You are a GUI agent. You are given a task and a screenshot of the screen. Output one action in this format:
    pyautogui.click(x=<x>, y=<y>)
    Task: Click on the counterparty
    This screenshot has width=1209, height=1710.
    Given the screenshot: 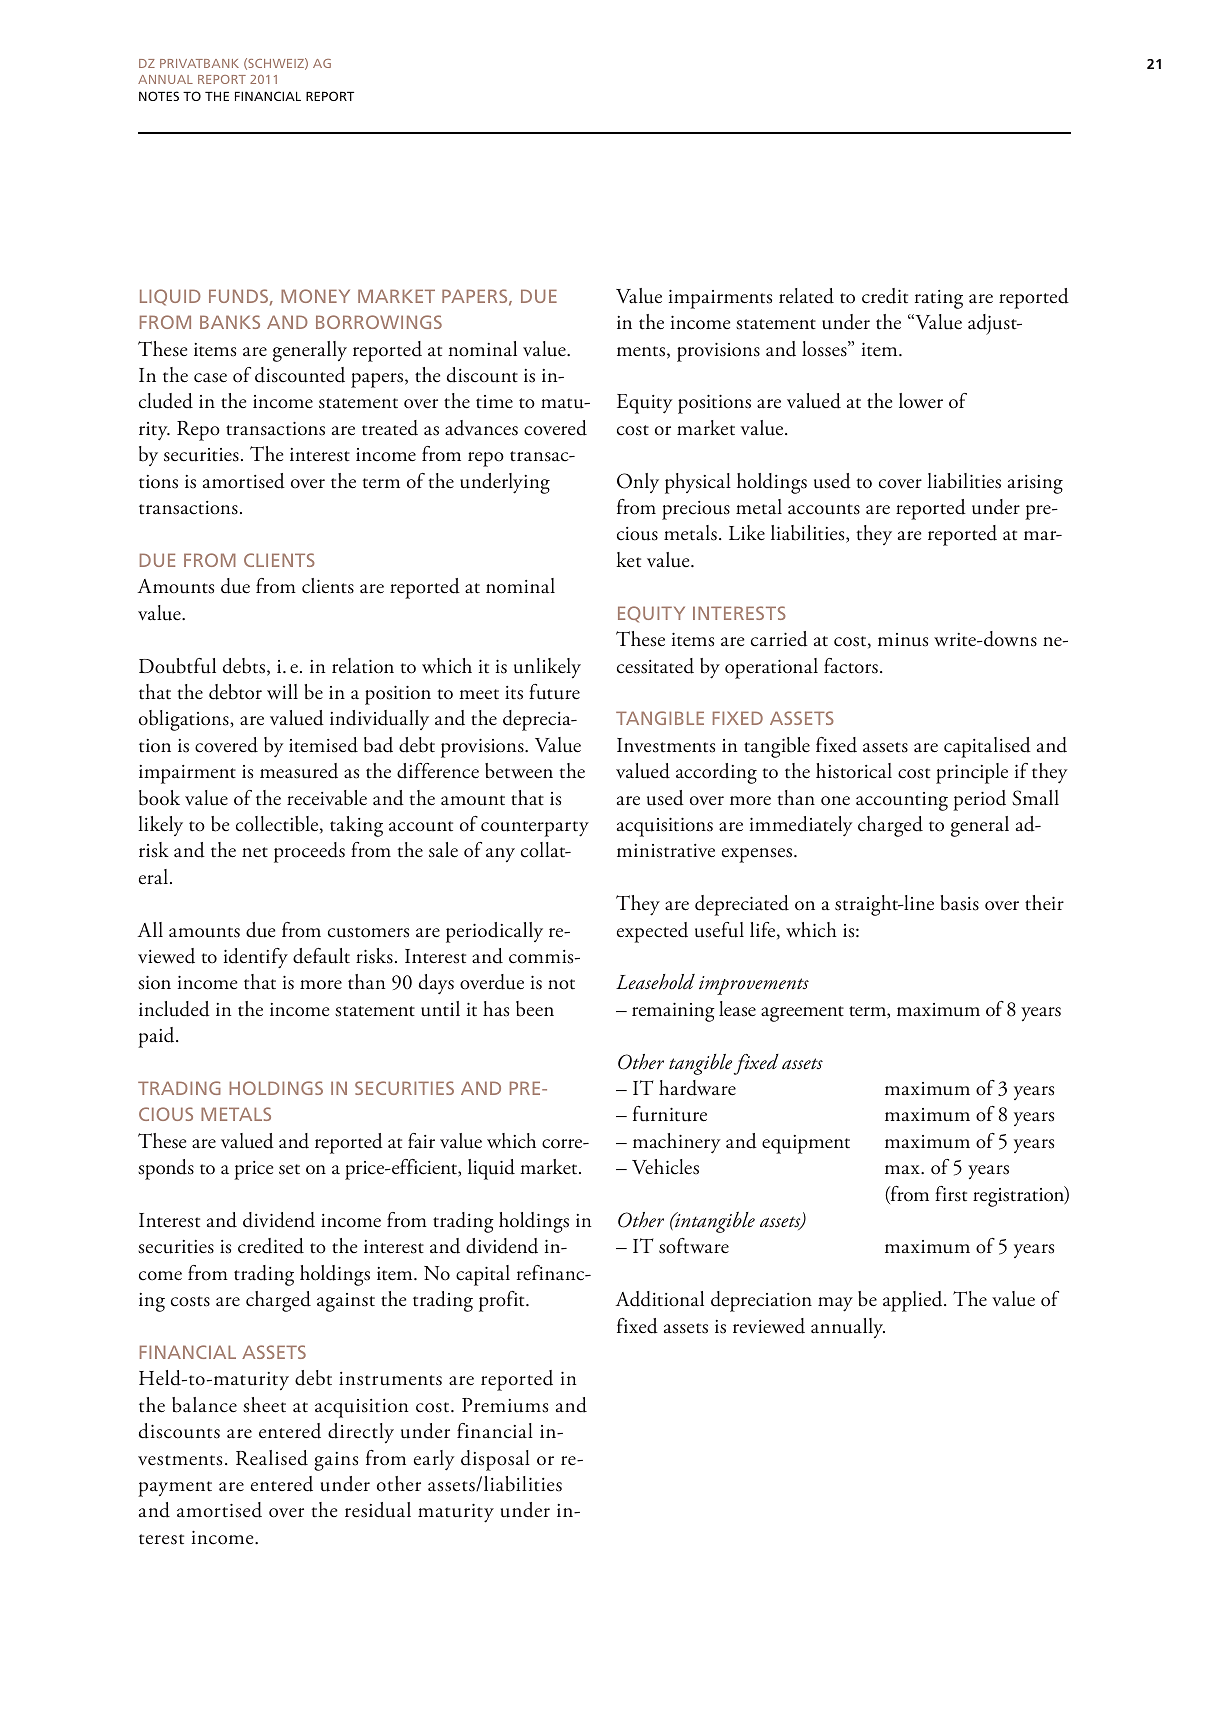 What is the action you would take?
    pyautogui.click(x=535, y=829)
